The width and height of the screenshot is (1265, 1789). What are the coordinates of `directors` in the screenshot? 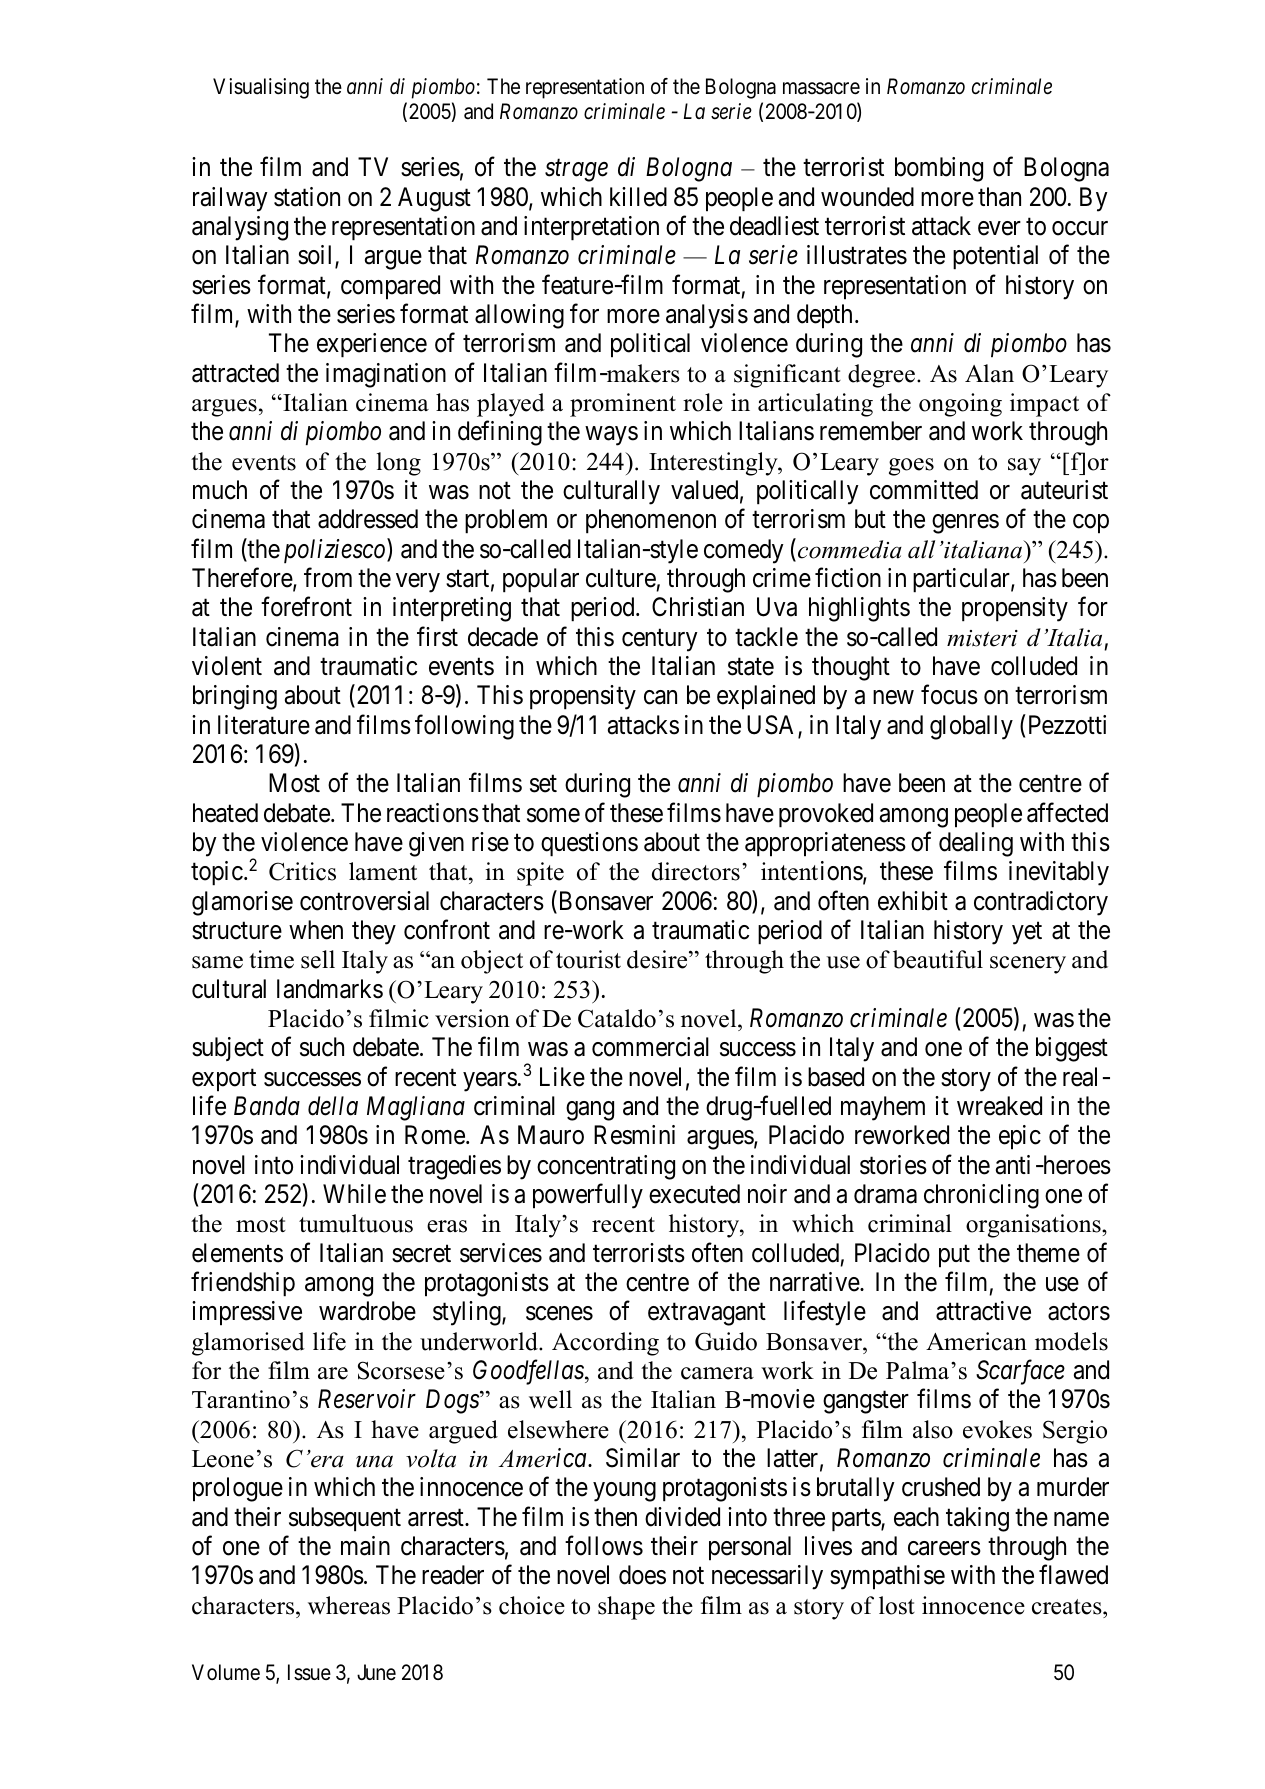 It's located at (696, 871).
